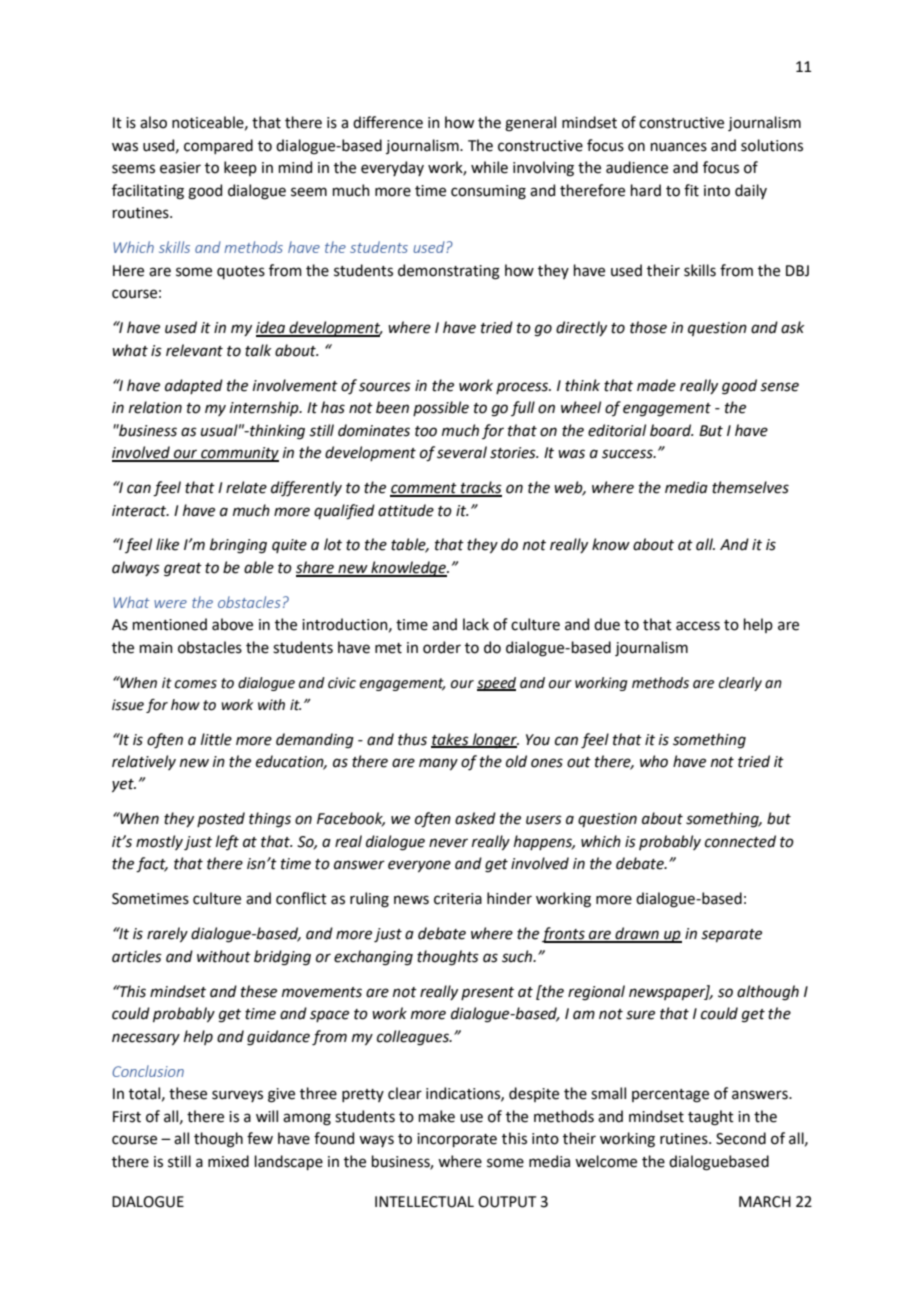  What do you see at coordinates (442, 647) in the document?
I see `order` at bounding box center [442, 647].
